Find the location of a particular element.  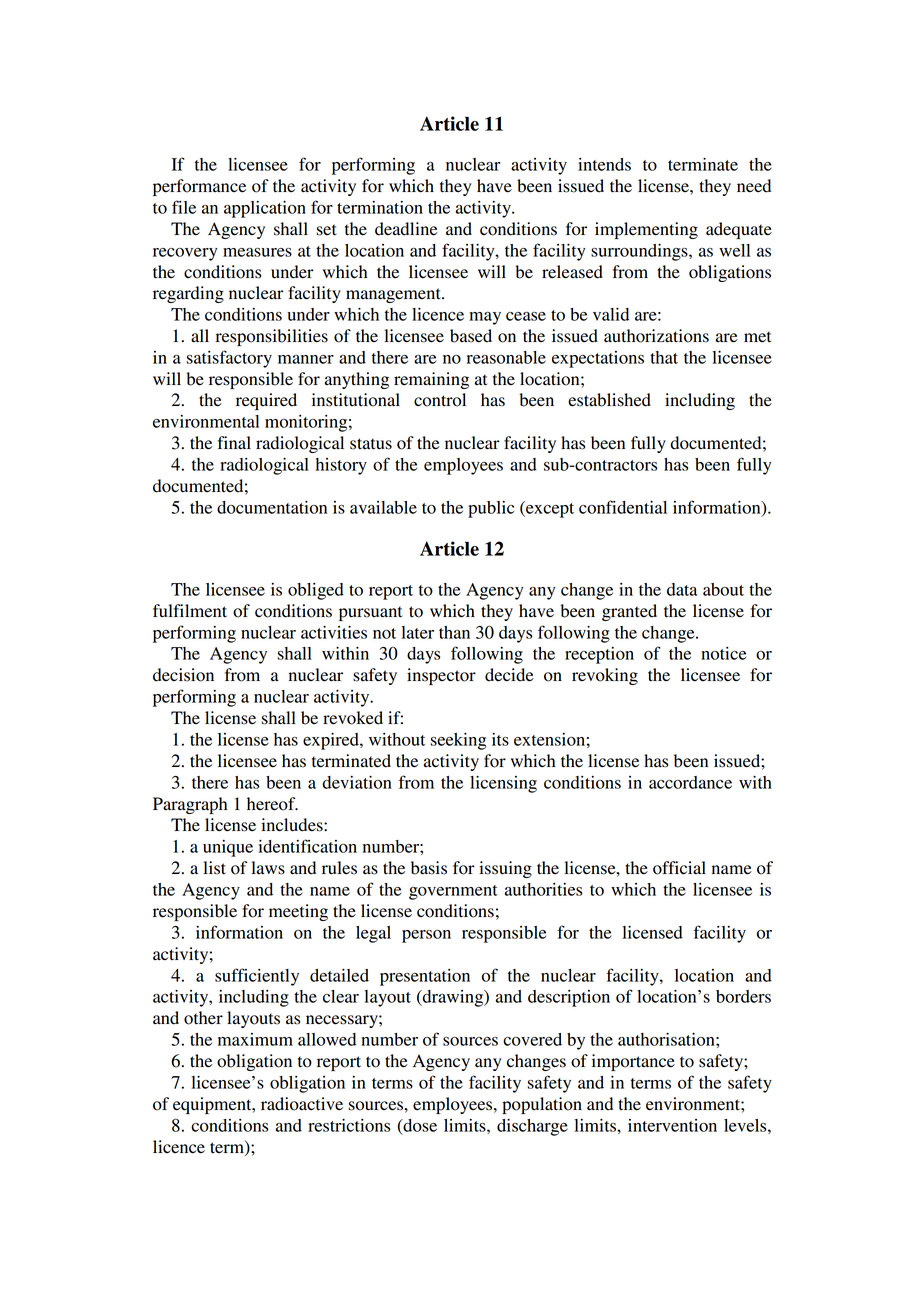

government is located at coordinates (453, 892).
